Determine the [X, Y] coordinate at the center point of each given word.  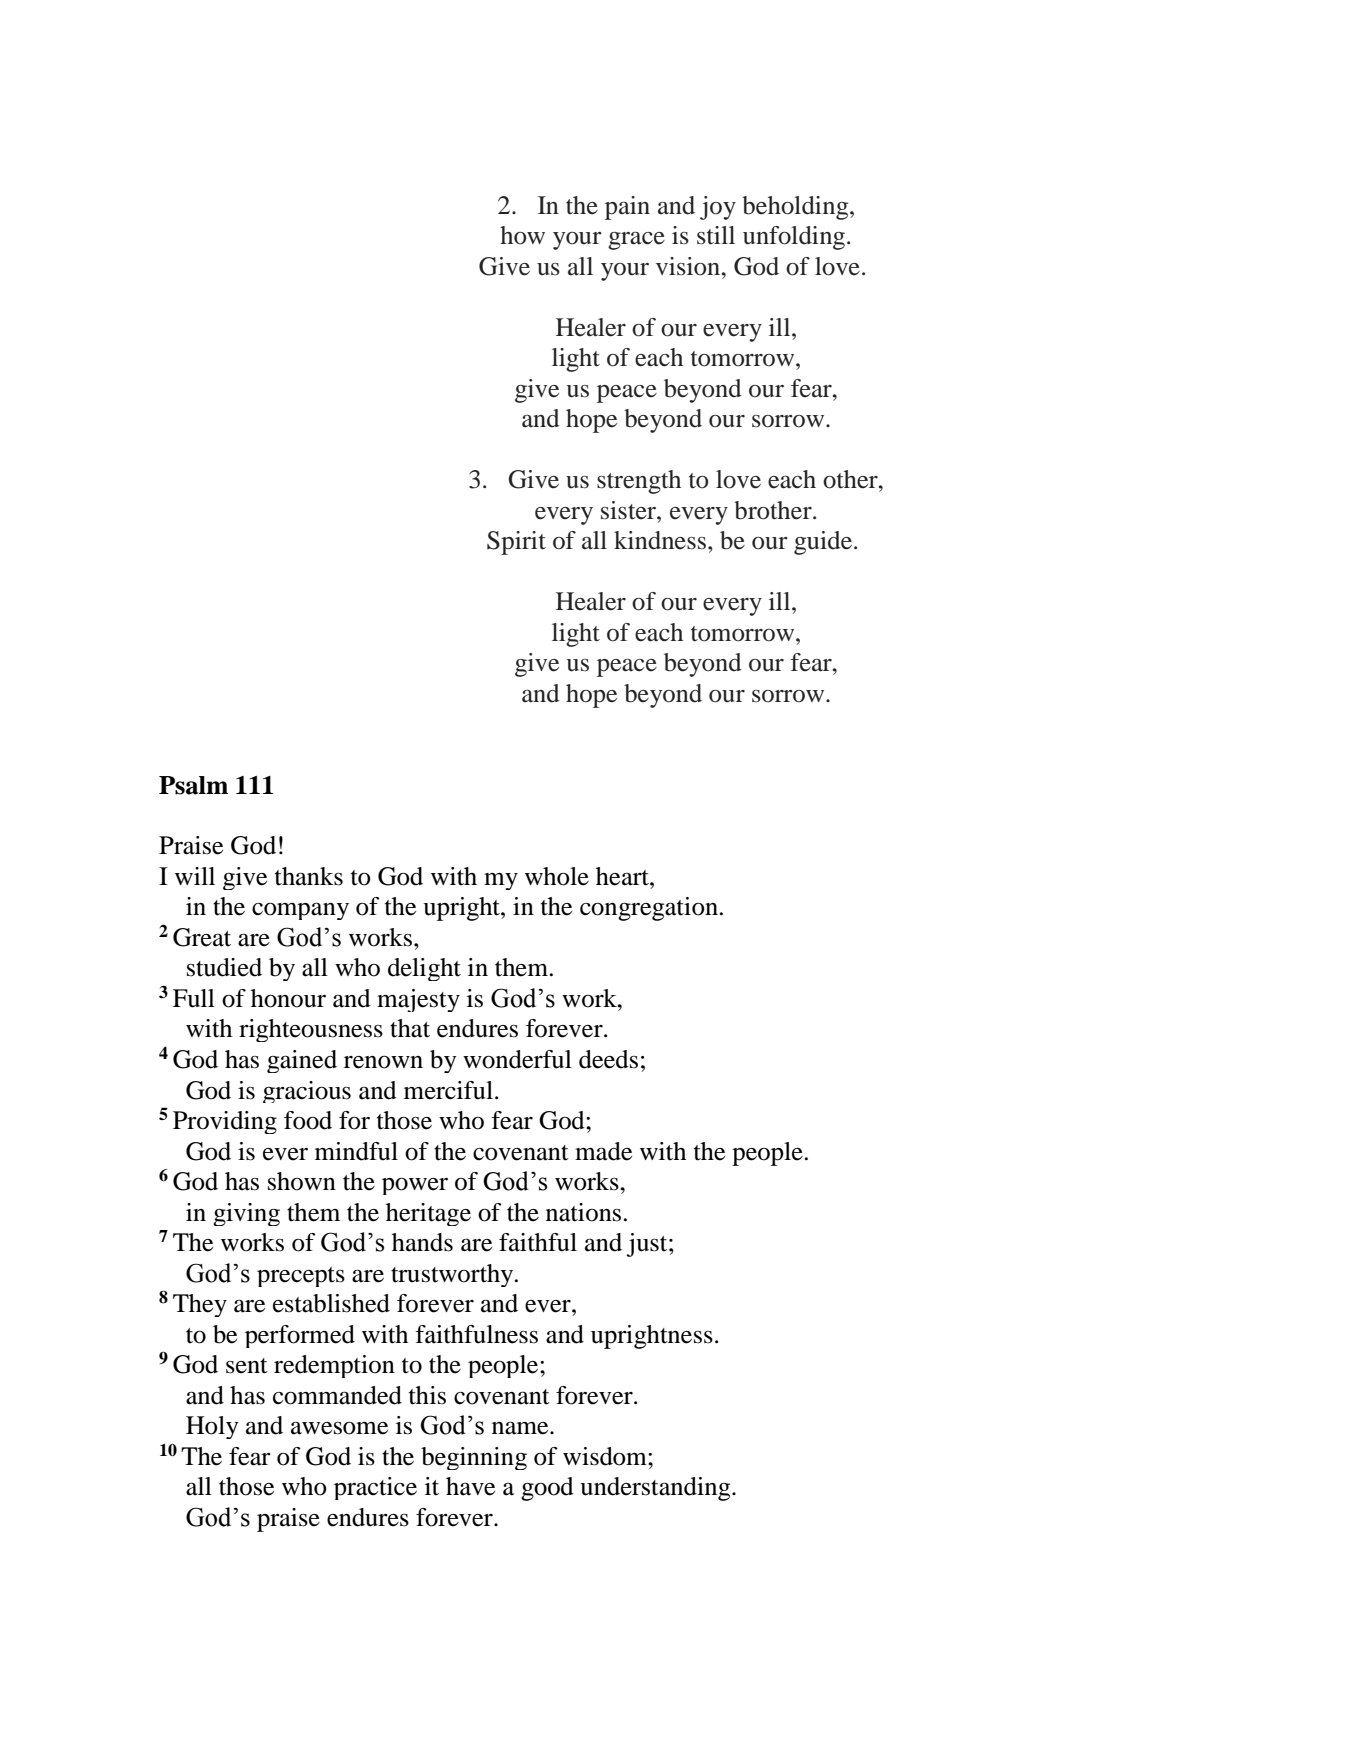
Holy [212, 1427]
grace [636, 241]
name [521, 1428]
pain [627, 208]
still [716, 235]
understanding [656, 1489]
